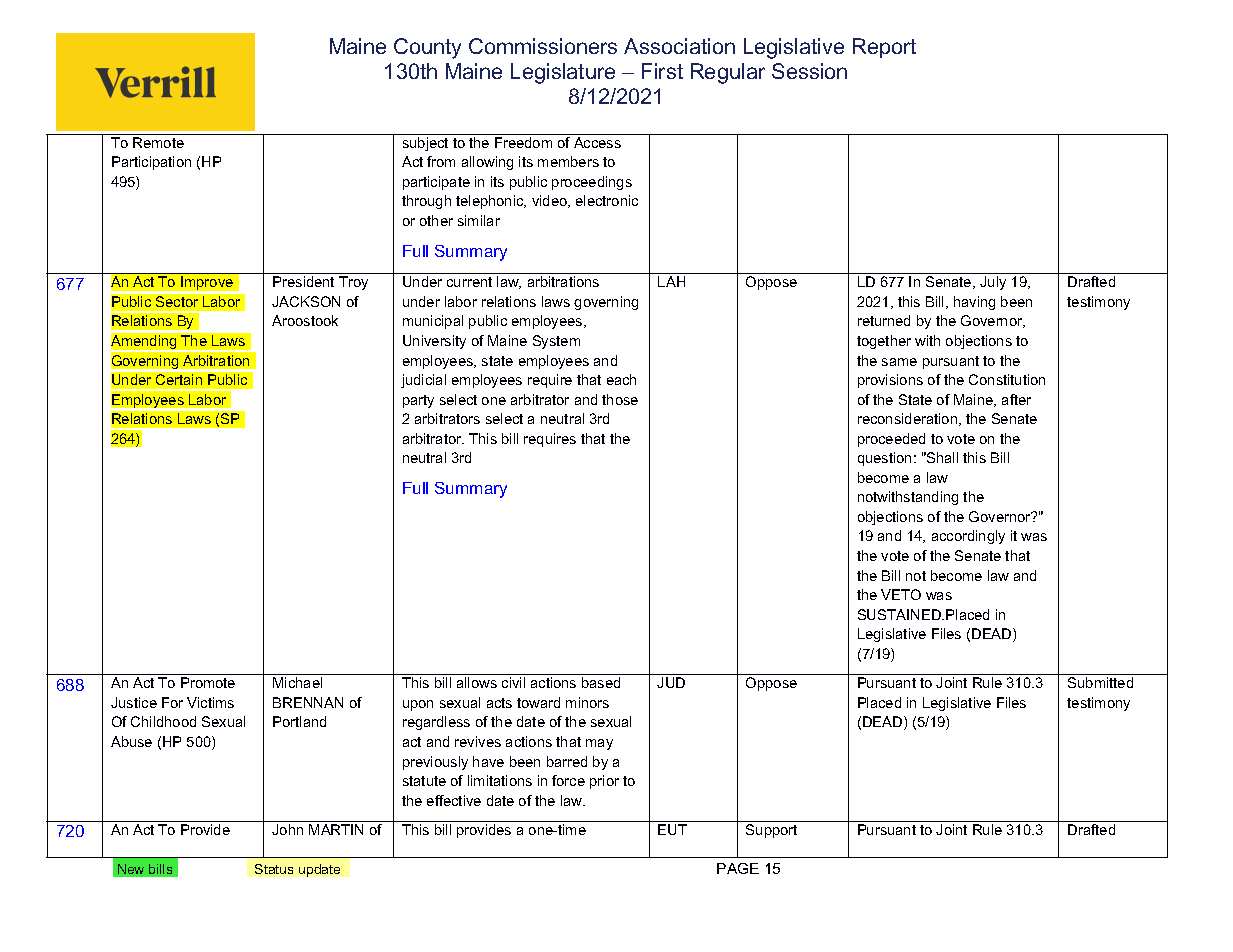 This screenshot has width=1233, height=952. What do you see at coordinates (287, 829) in the screenshot?
I see `John` at bounding box center [287, 829].
